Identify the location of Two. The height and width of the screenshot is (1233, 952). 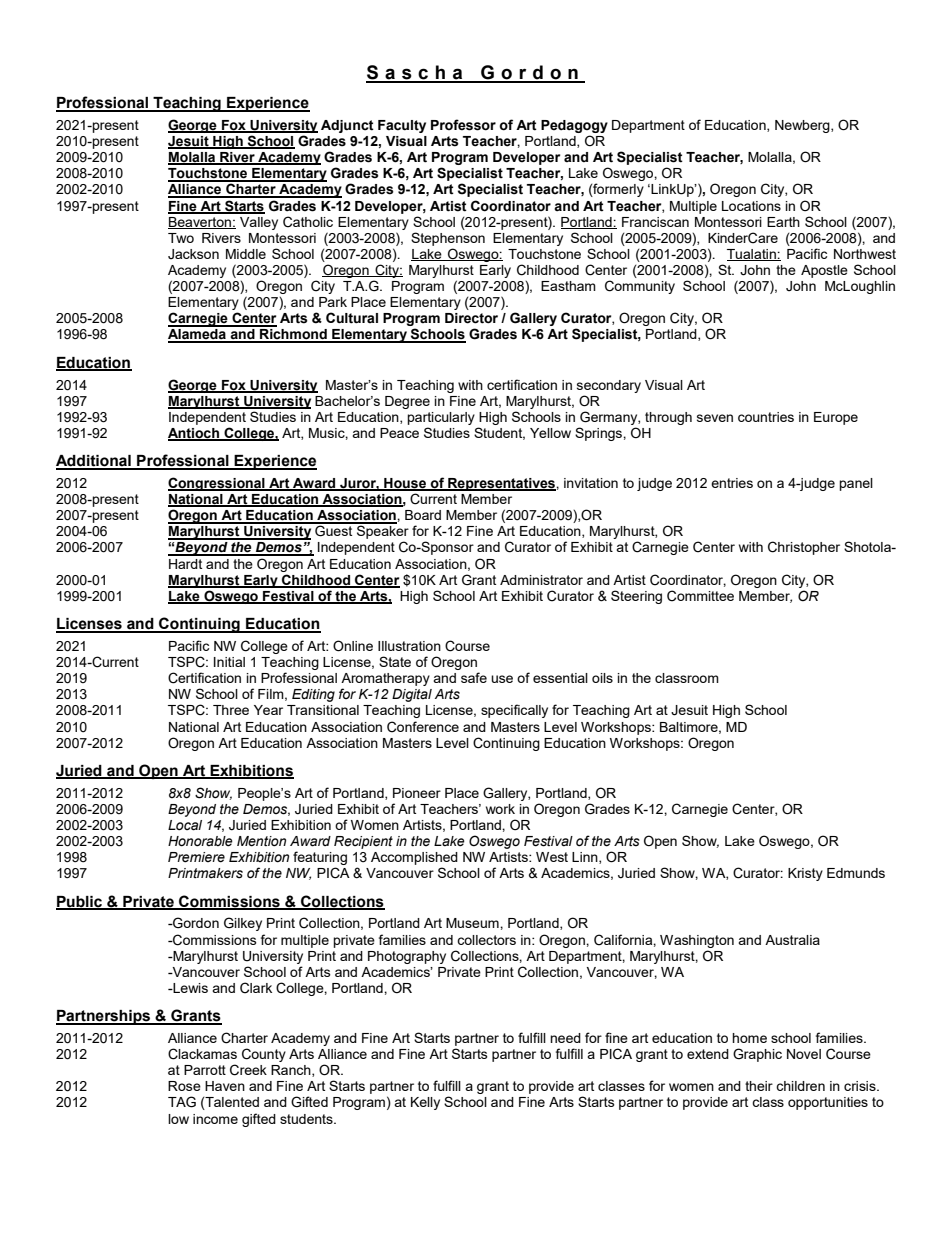
(181, 238).
